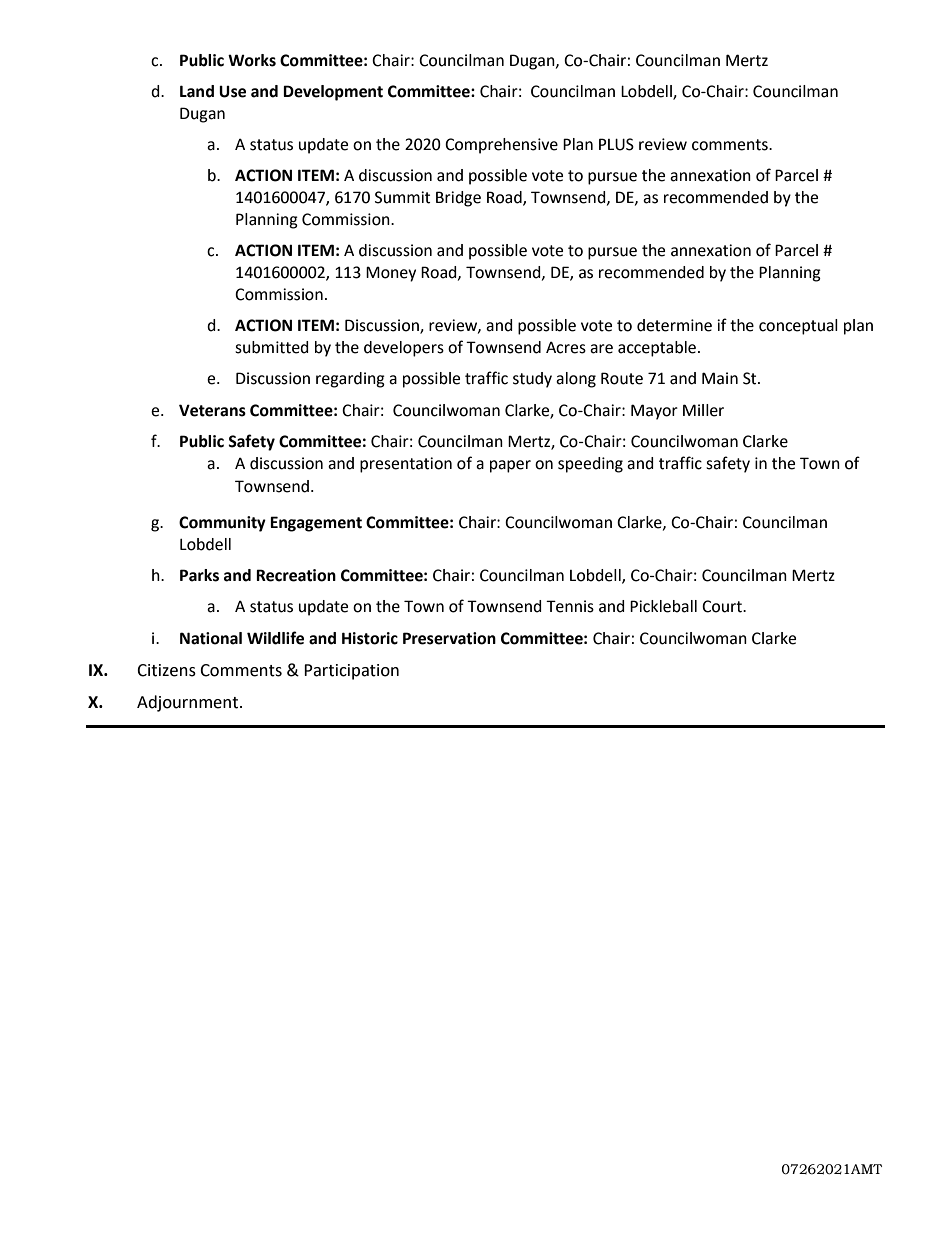 The height and width of the image is (1233, 952). Describe the element at coordinates (187, 703) in the image. I see `Adjournment` at that location.
